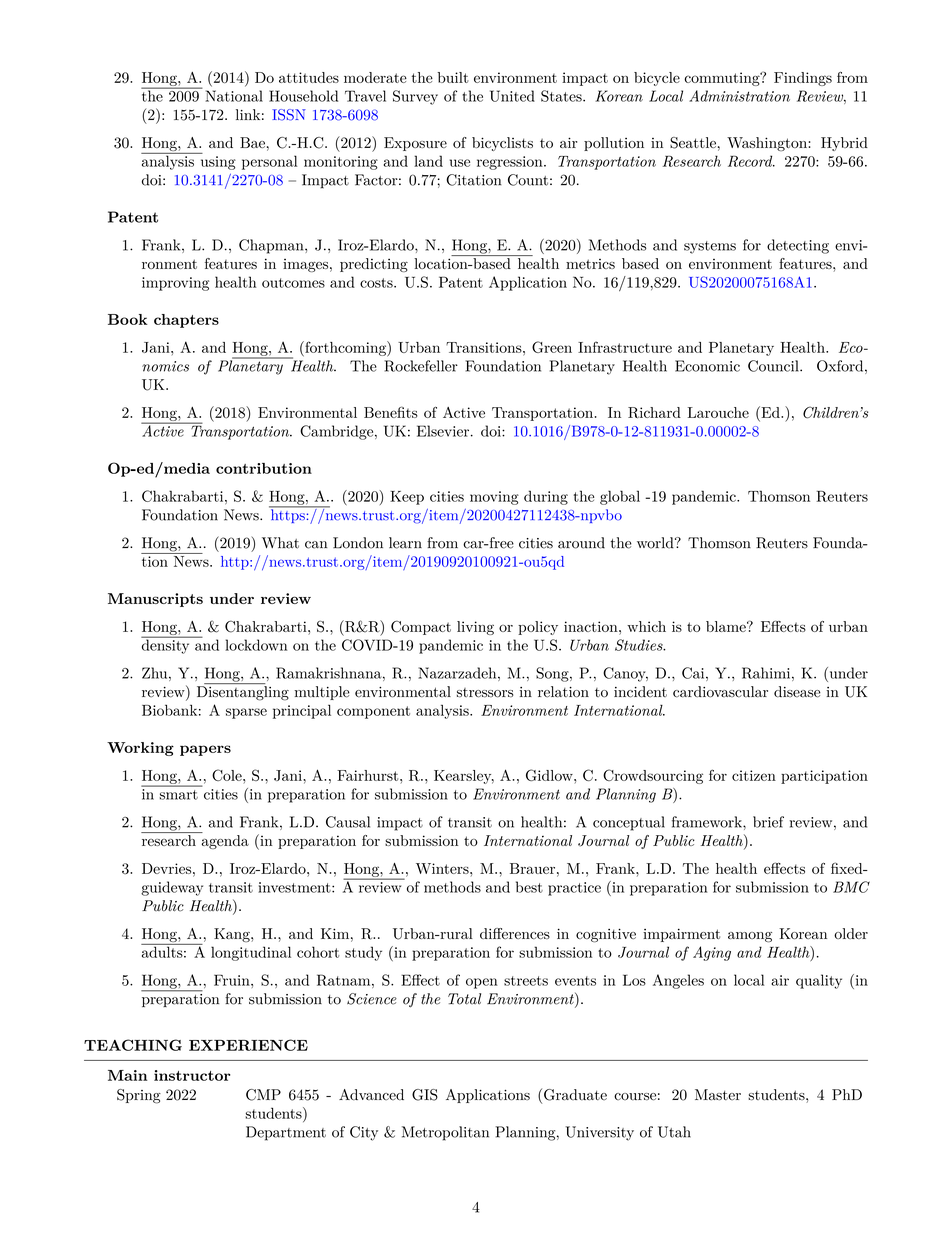  Describe the element at coordinates (186, 321) in the screenshot. I see `chapters` at that location.
